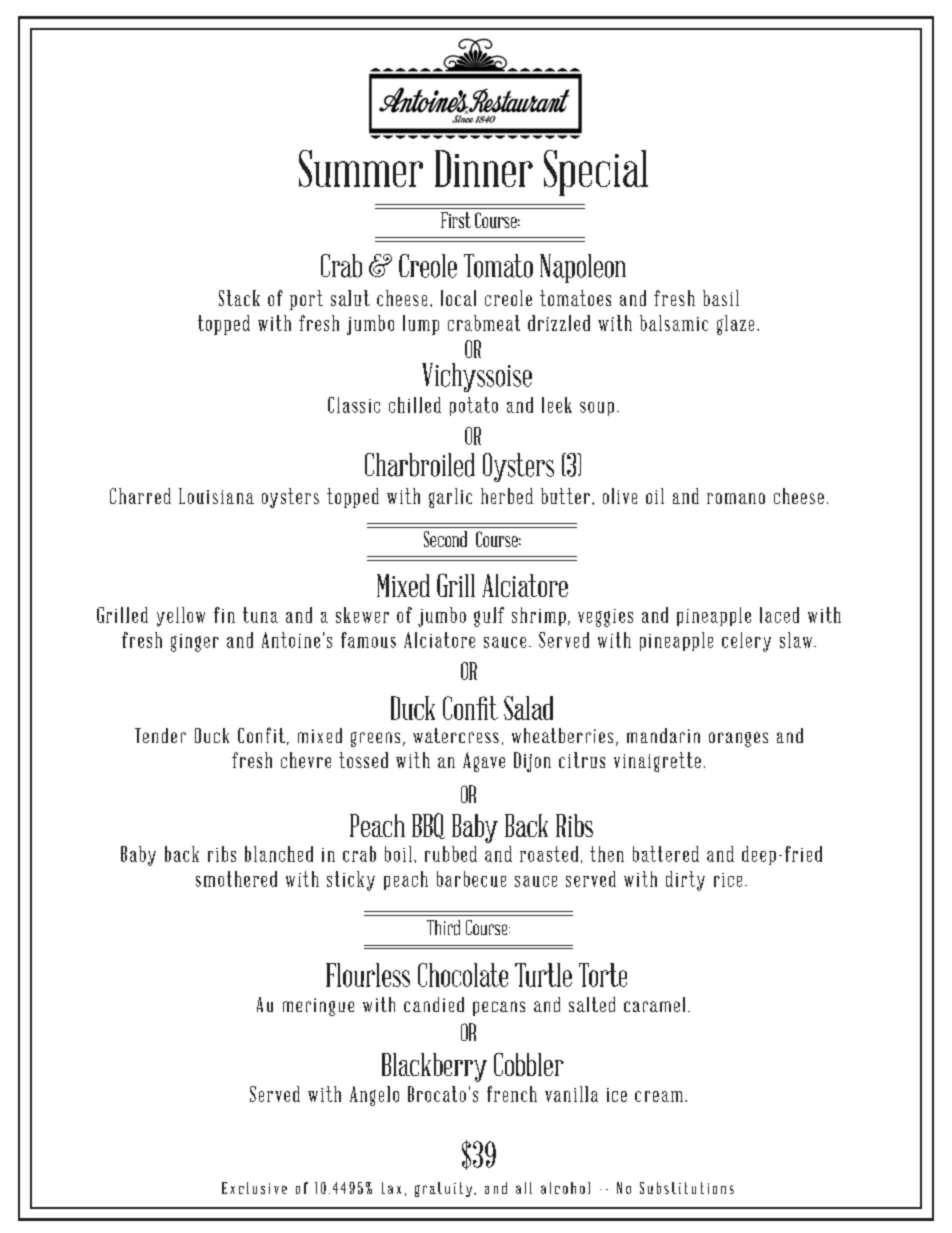  Describe the element at coordinates (474, 406) in the image. I see `potato` at that location.
